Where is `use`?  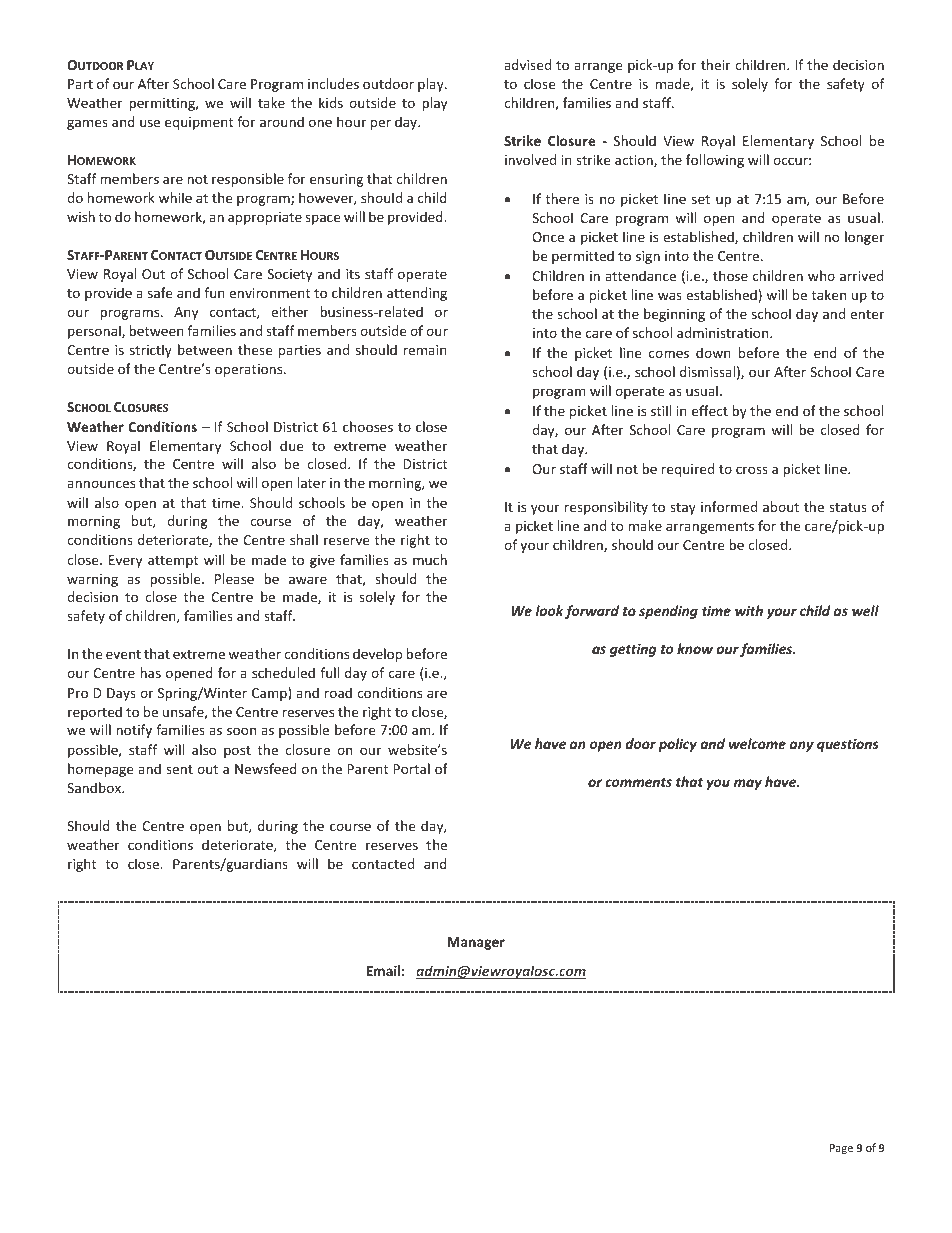 use is located at coordinates (150, 123).
